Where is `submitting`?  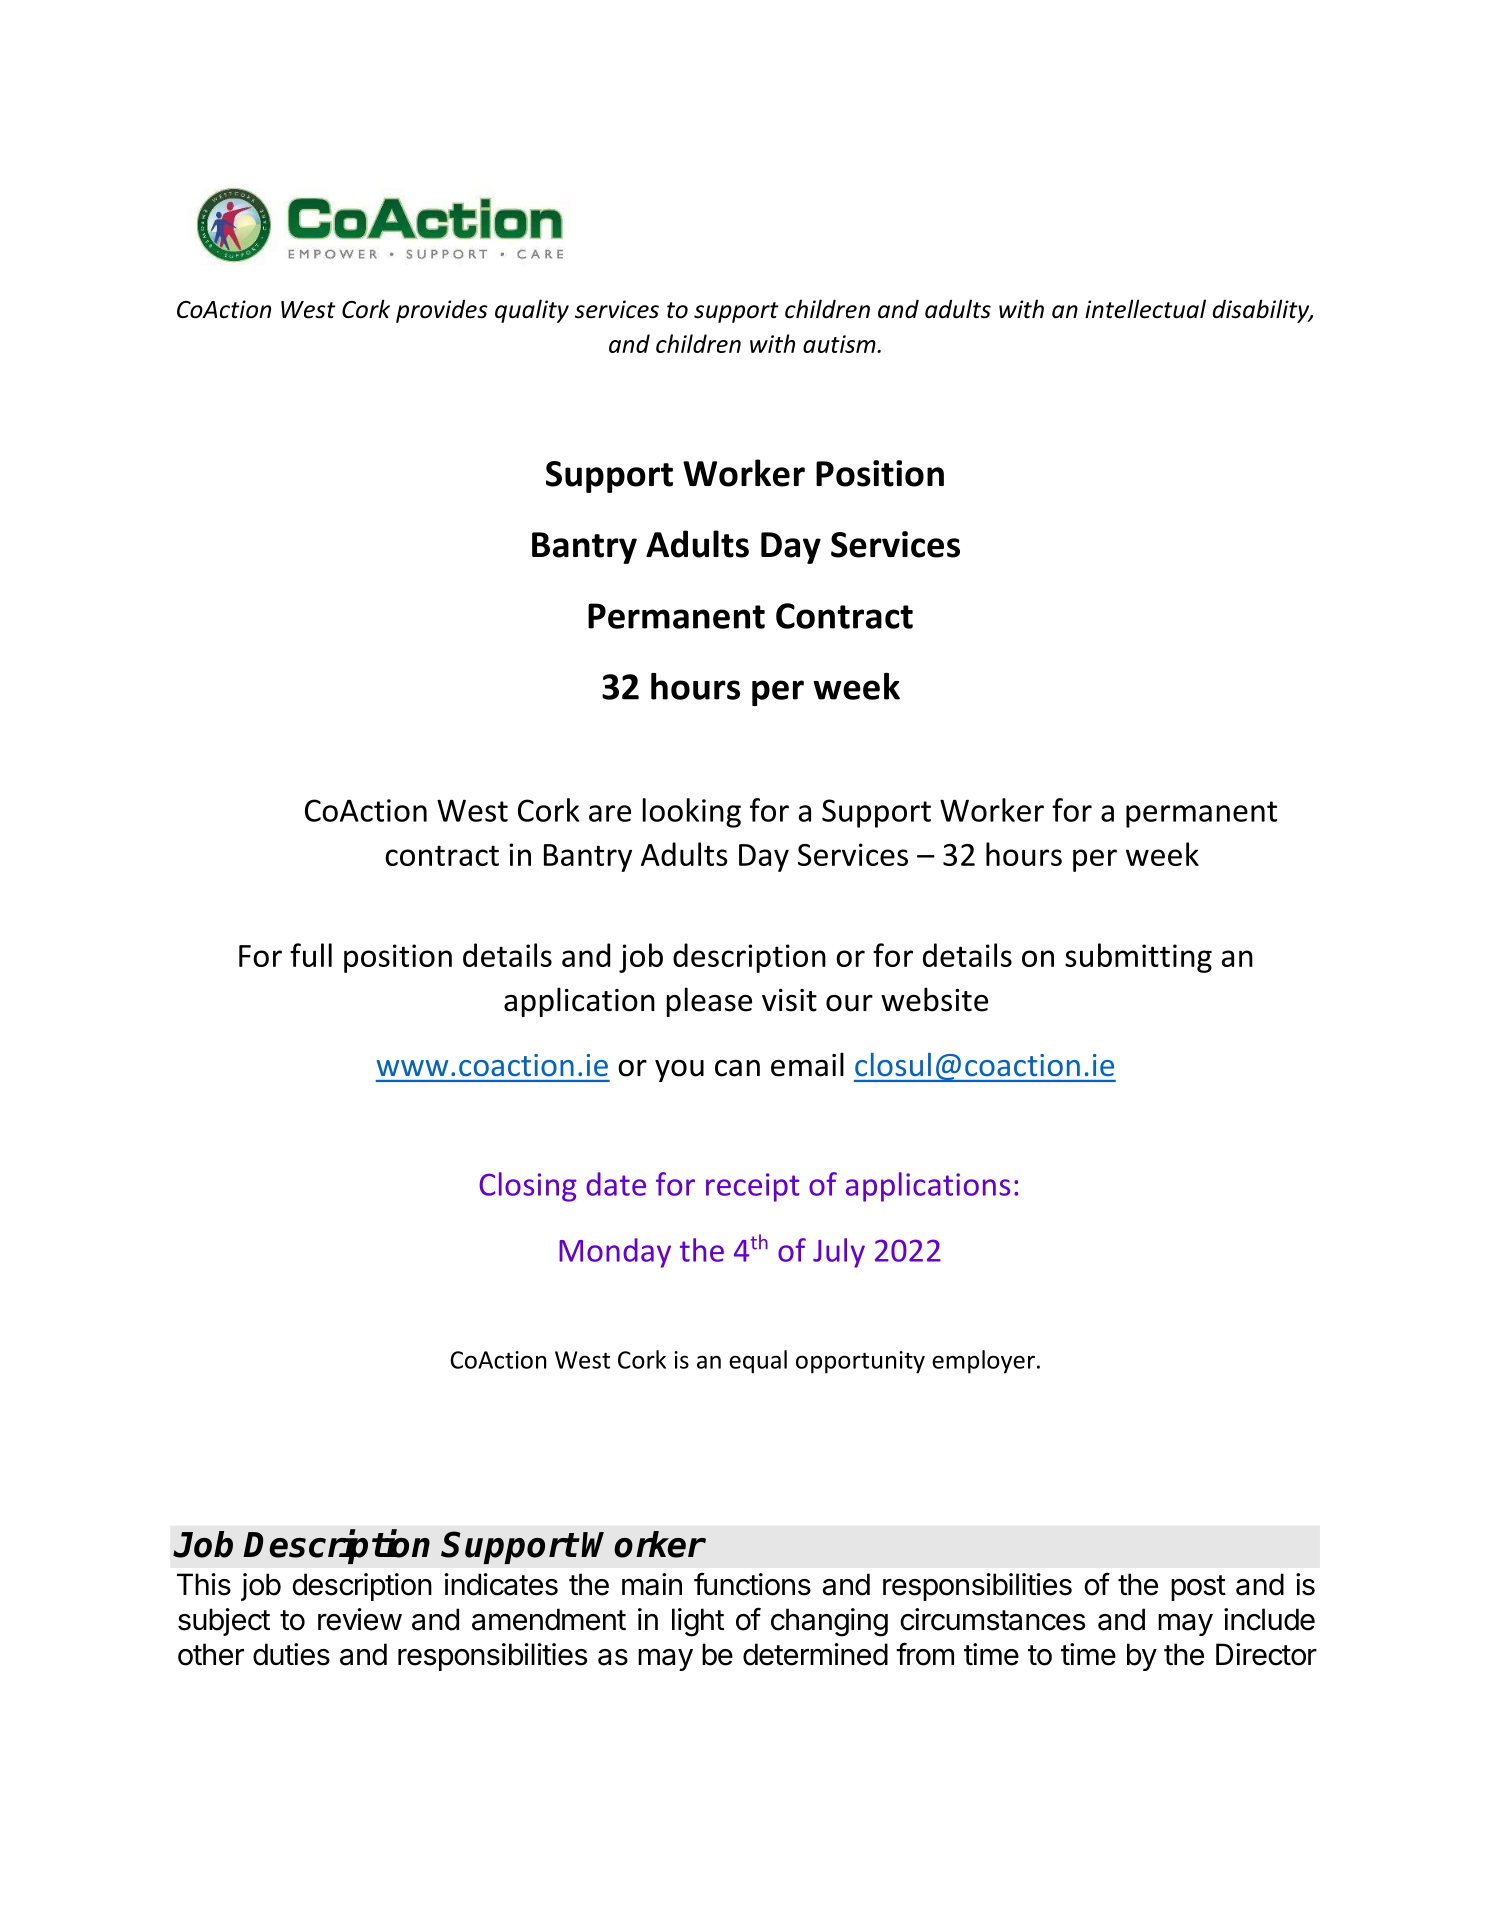 submitting is located at coordinates (1138, 958).
